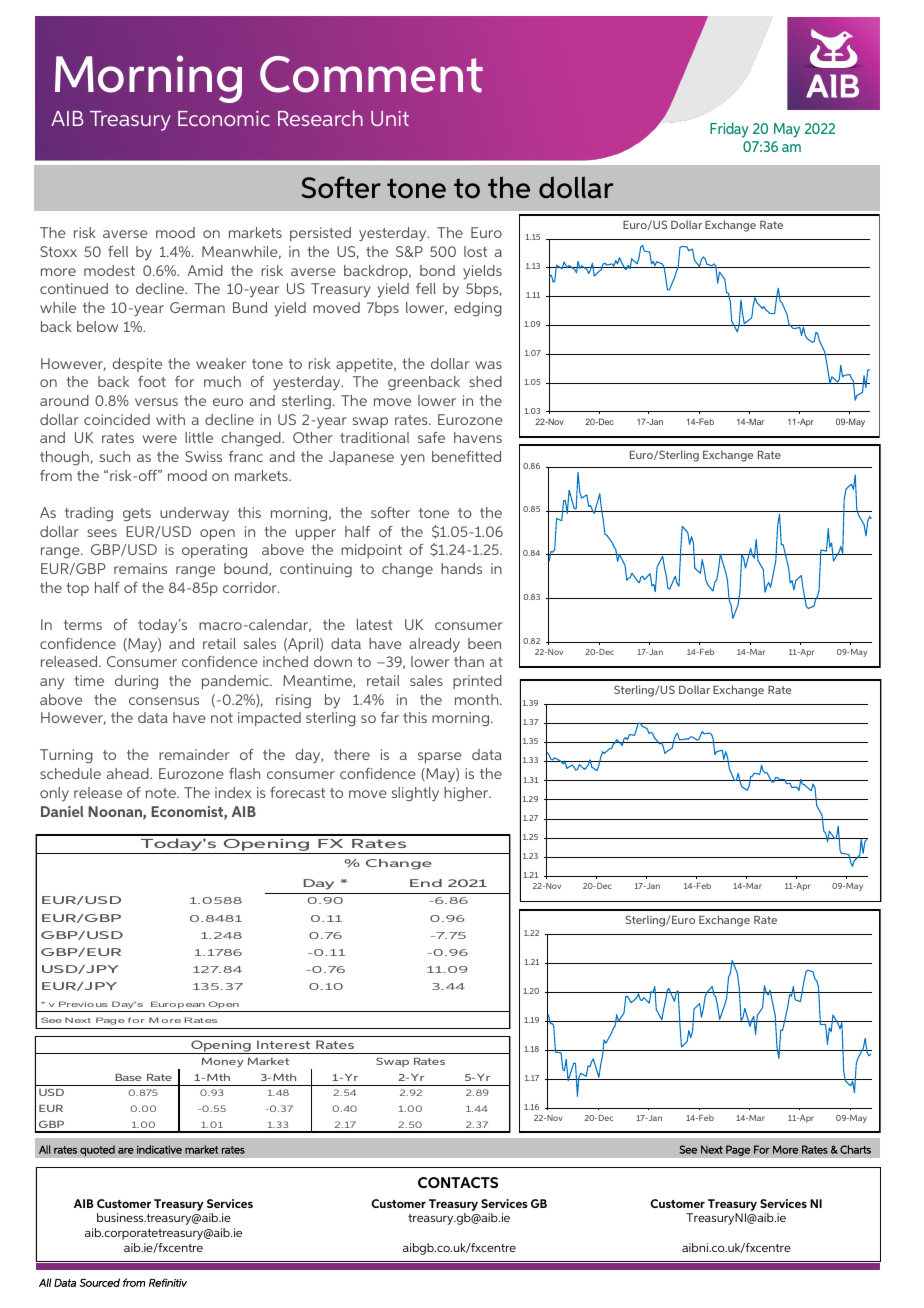 The width and height of the document is (924, 1308). I want to click on month, so click(478, 699).
